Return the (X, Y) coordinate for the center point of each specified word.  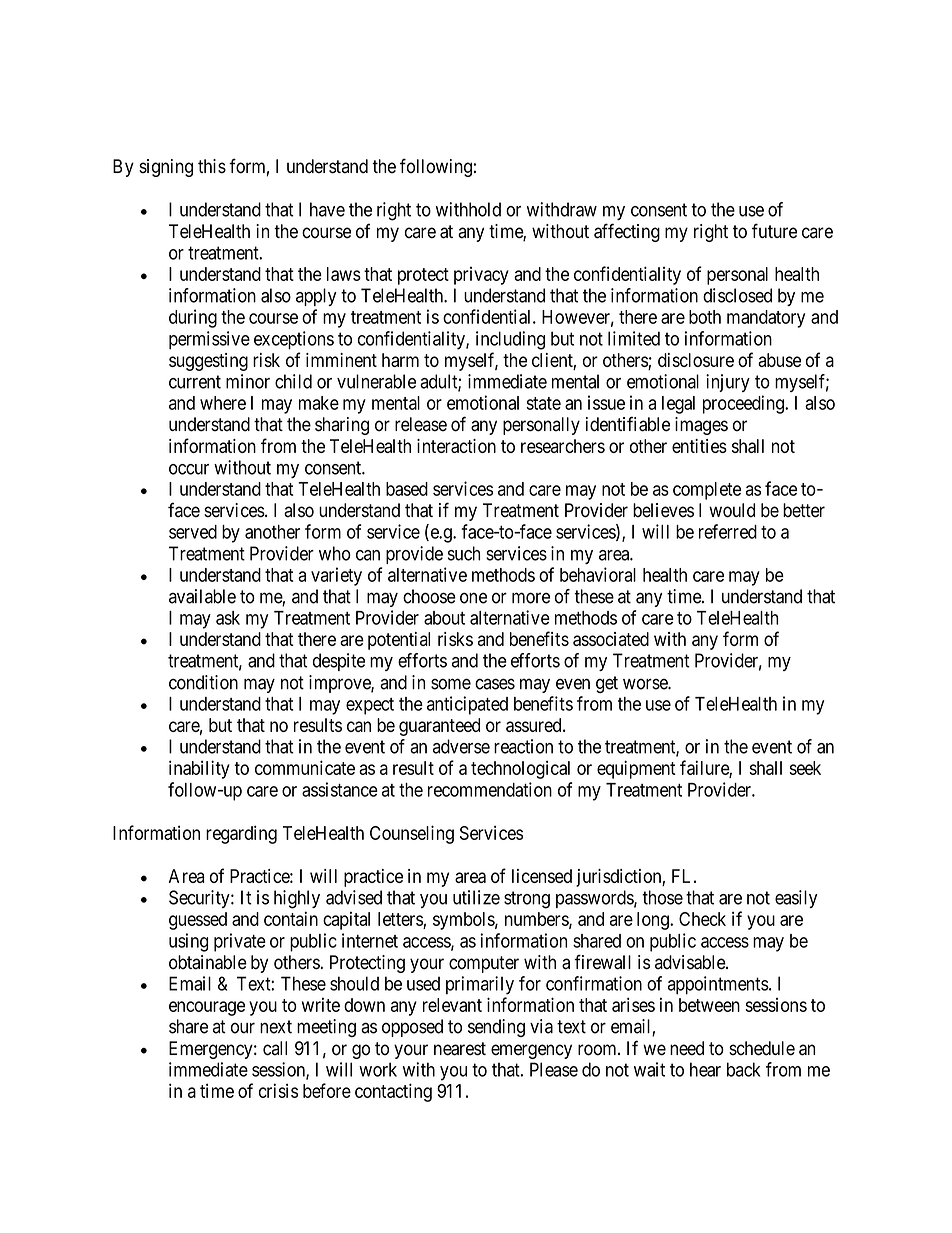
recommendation (490, 789)
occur (189, 469)
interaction (456, 446)
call (275, 1048)
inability (199, 769)
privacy (481, 276)
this (212, 166)
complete (707, 491)
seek (805, 768)
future (774, 231)
